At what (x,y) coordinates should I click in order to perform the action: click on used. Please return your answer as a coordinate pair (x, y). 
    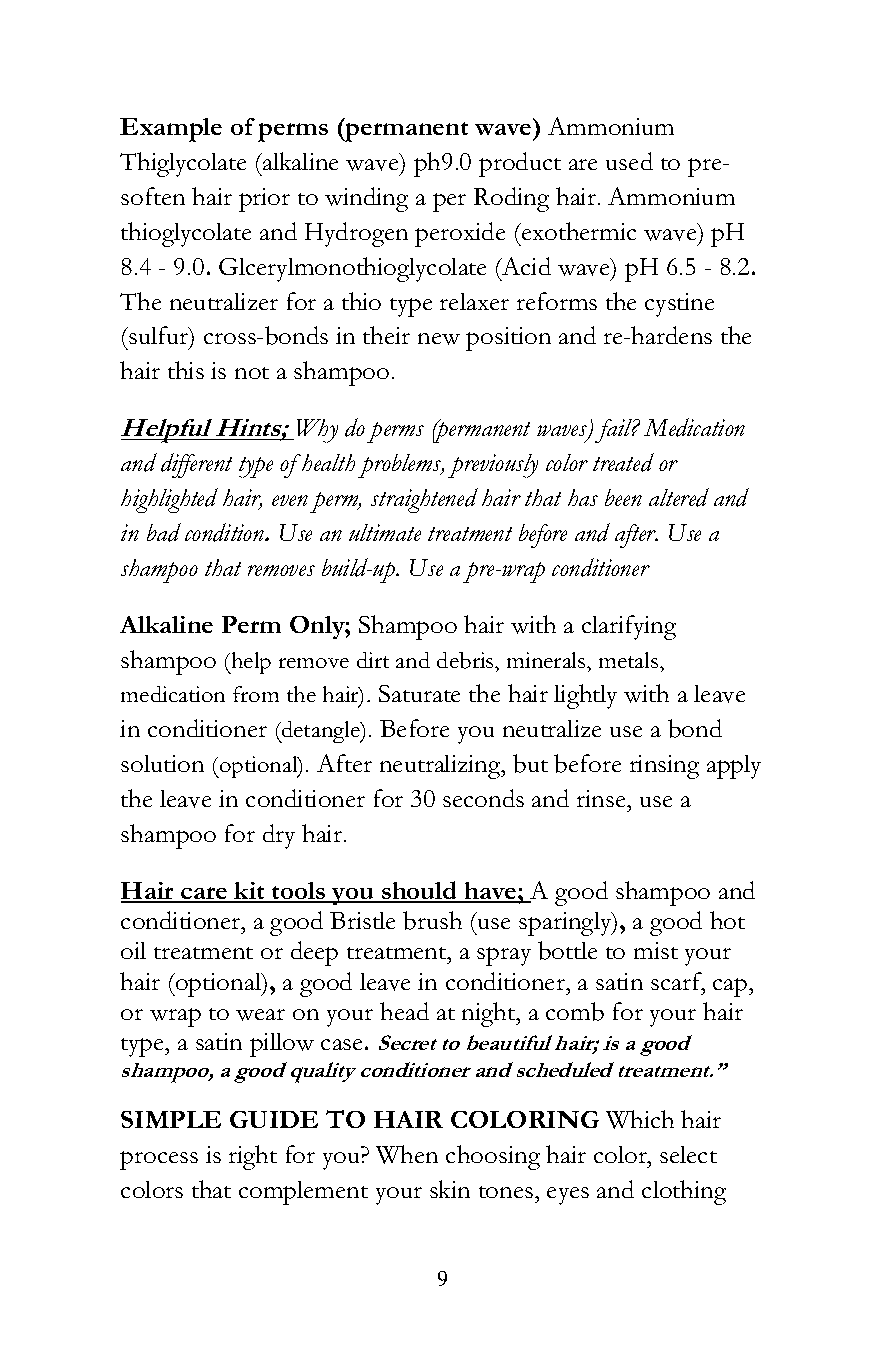
    Looking at the image, I should click on (629, 161).
